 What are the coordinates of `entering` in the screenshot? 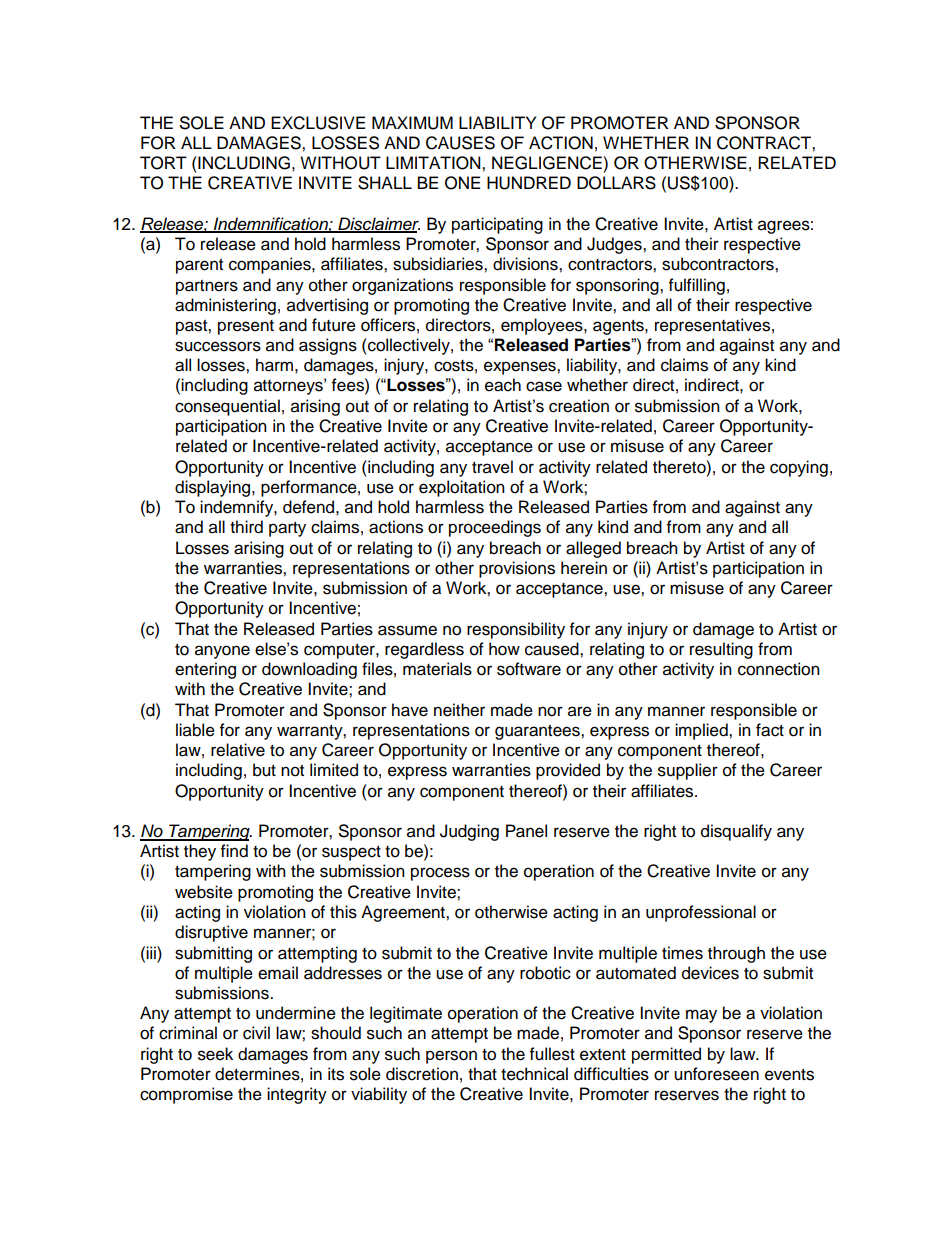 It's located at (205, 670).
